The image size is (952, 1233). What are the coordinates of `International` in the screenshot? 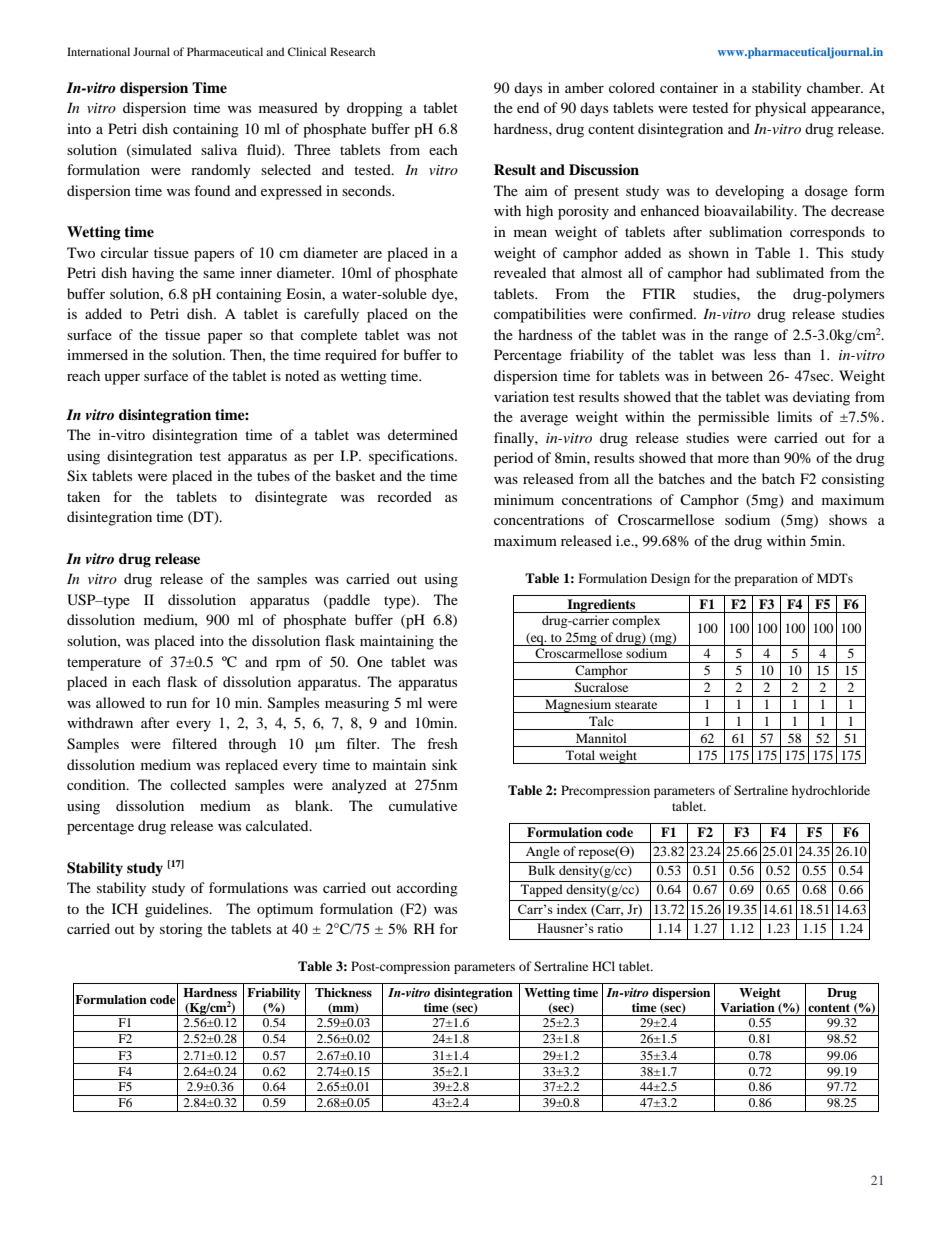 It's located at (98, 51).
